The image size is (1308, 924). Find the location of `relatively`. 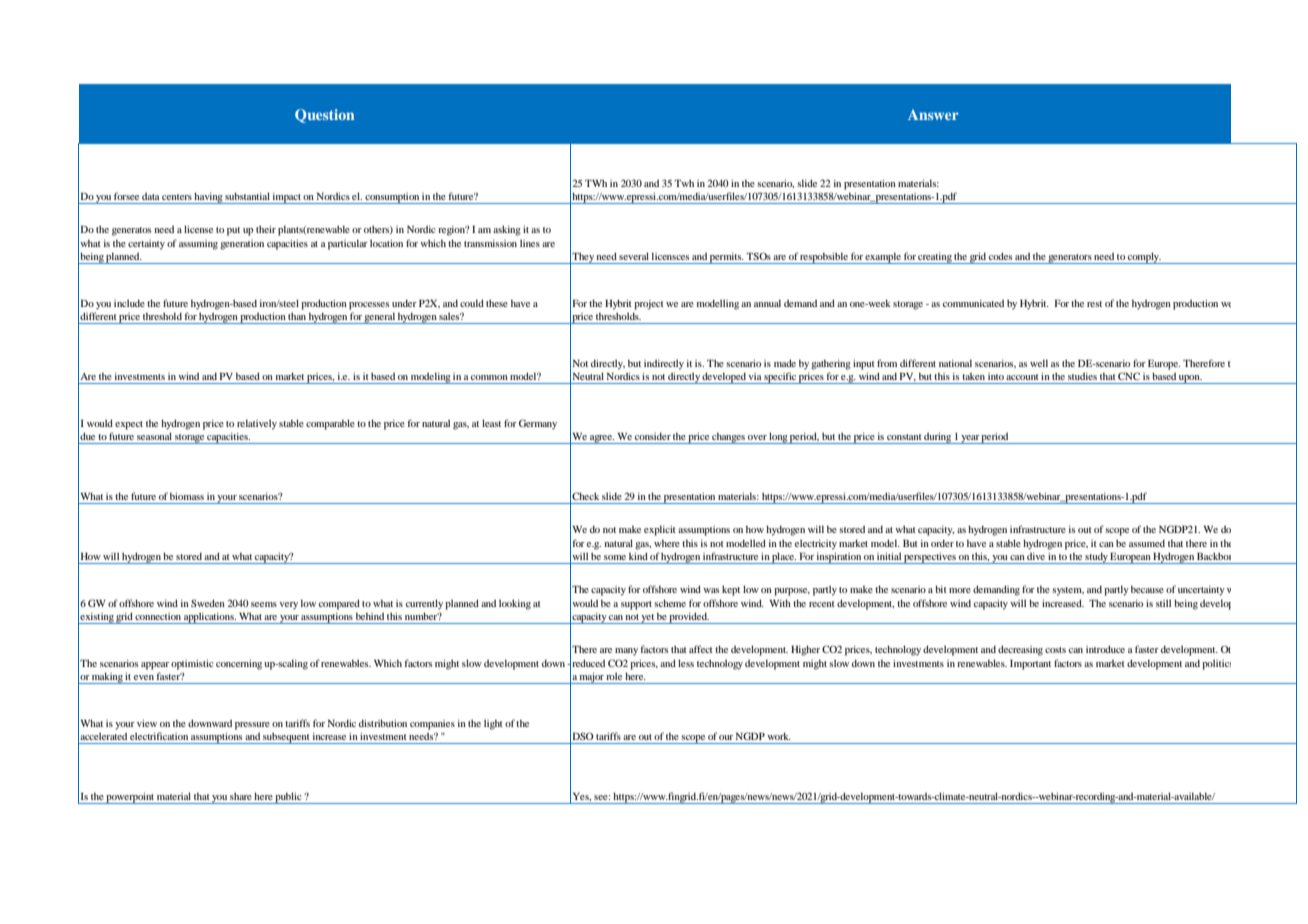

relatively is located at coordinates (257, 424).
